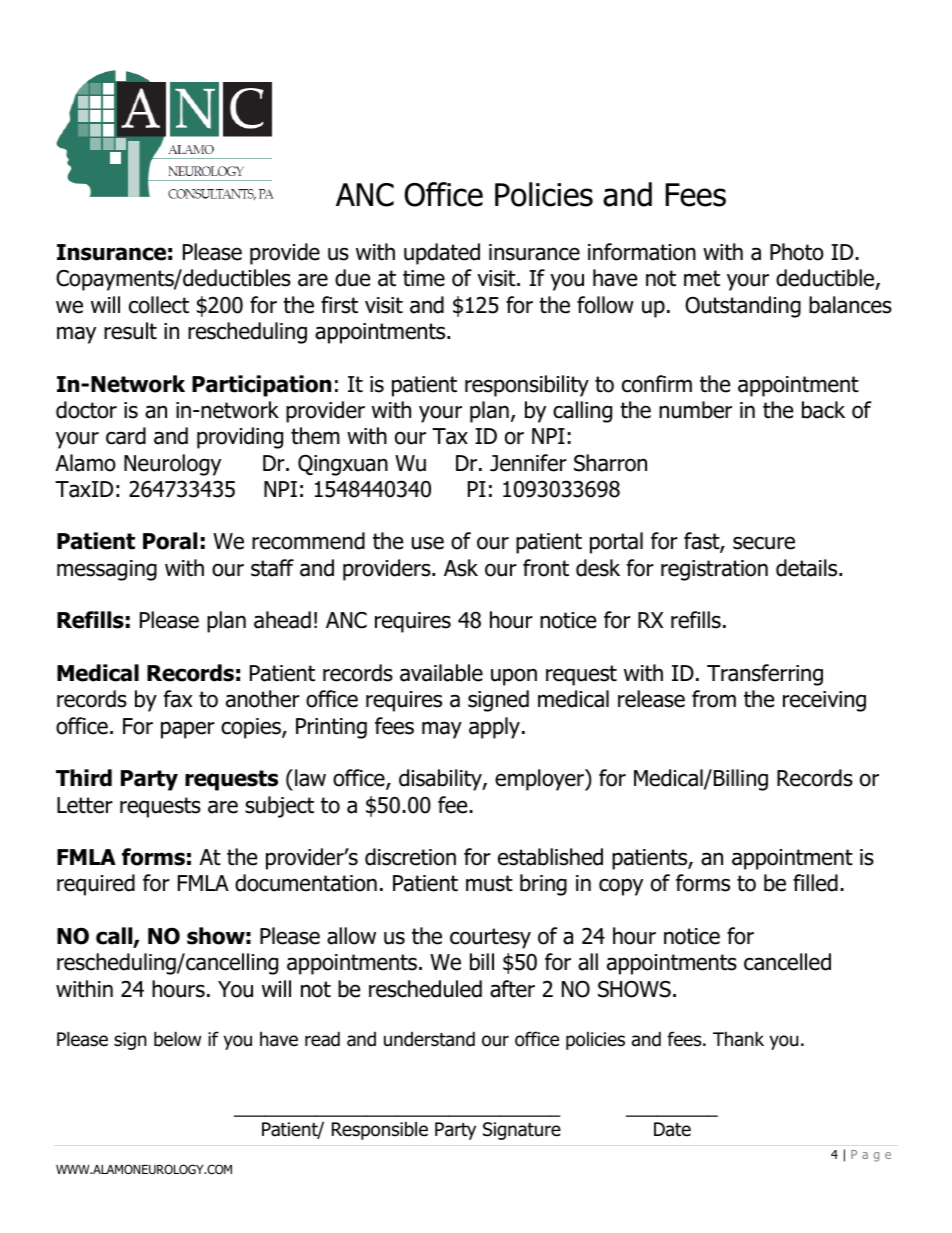 The width and height of the screenshot is (952, 1233). I want to click on collect, so click(159, 305).
